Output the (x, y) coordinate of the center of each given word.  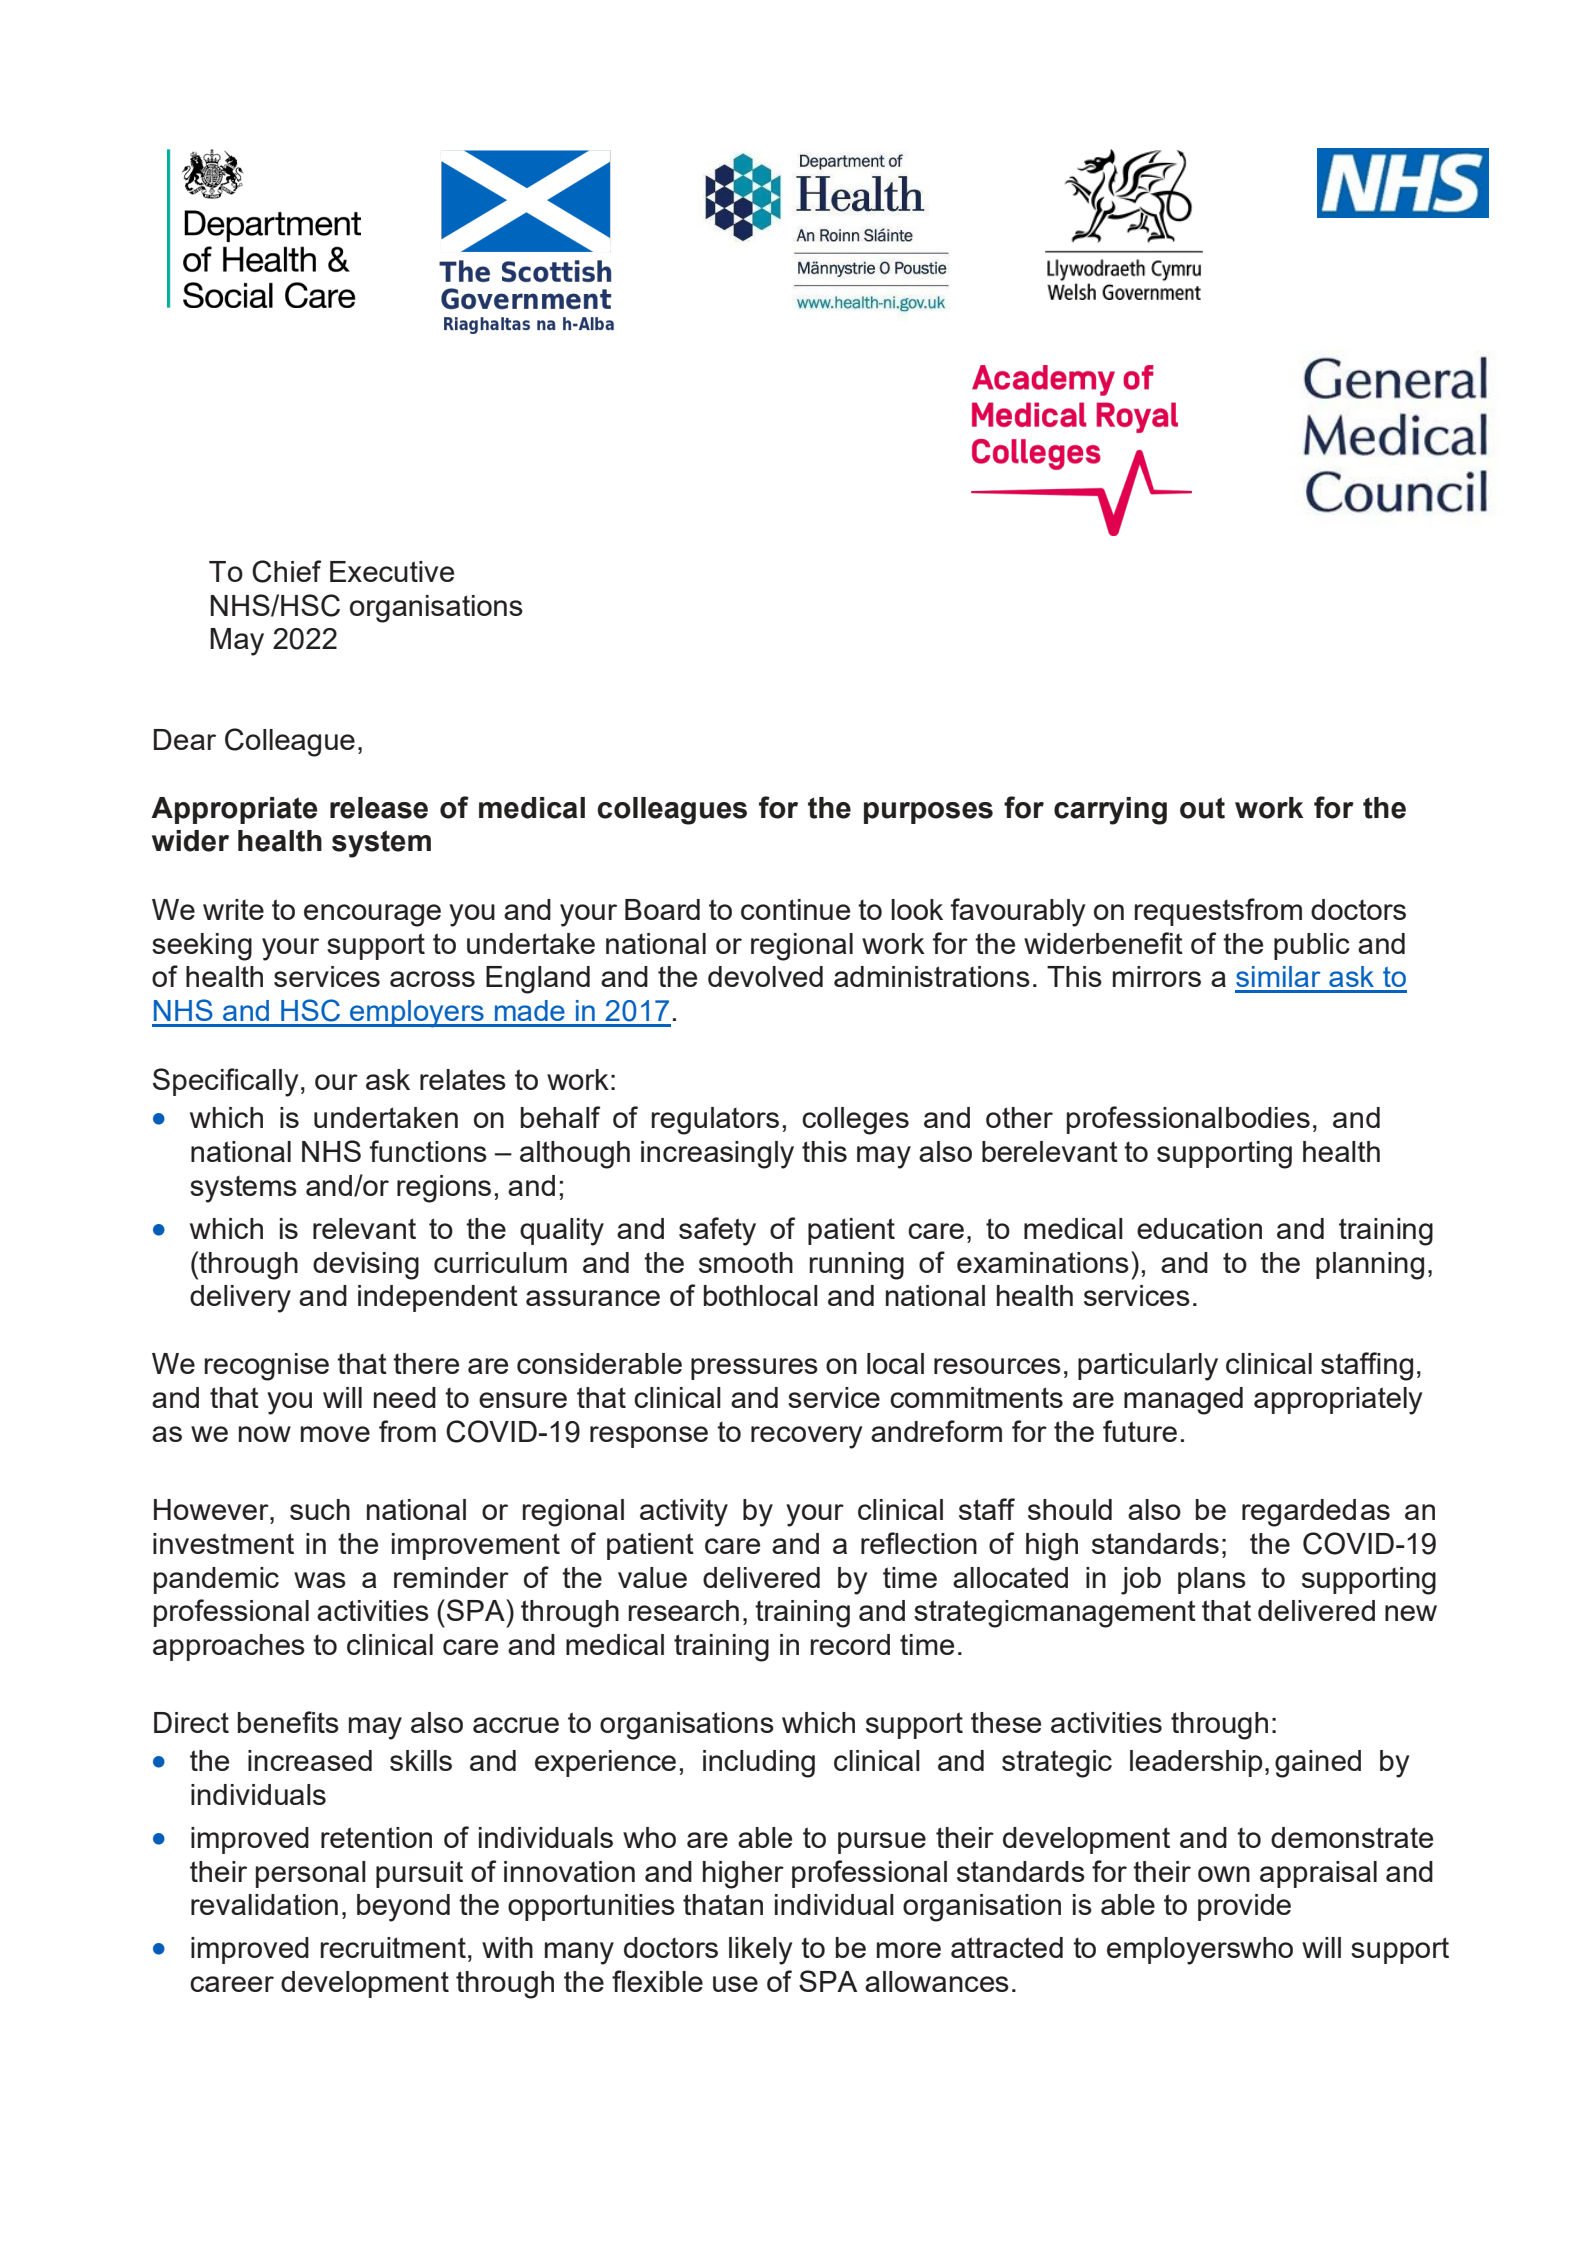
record (850, 1644)
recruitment (393, 1947)
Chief (286, 571)
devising (366, 1266)
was (320, 1580)
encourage (372, 915)
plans (1212, 1580)
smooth (746, 1262)
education (1199, 1228)
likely (760, 1951)
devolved (765, 976)
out (1202, 808)
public (1312, 946)
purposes (928, 813)
